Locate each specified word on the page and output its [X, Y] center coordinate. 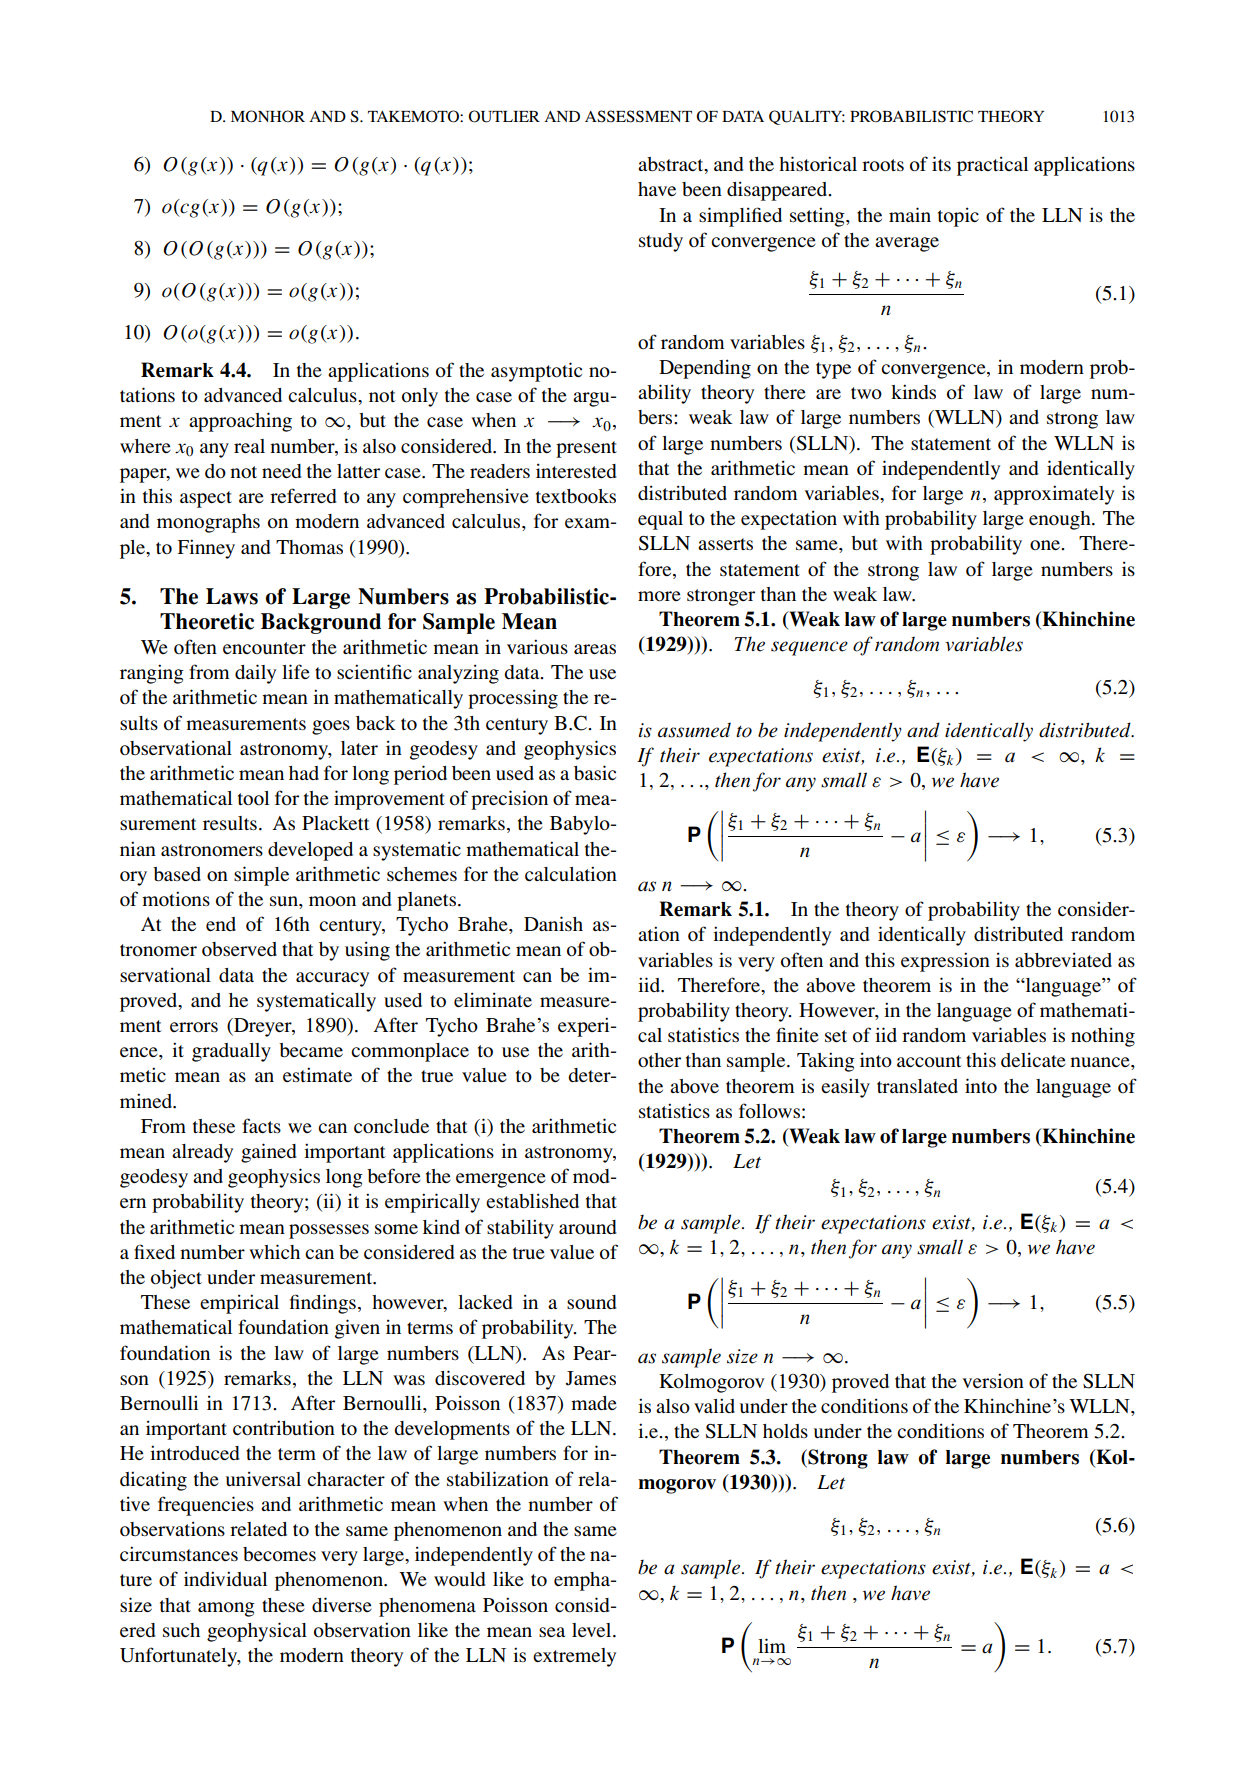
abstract [672, 165]
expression [945, 962]
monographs [208, 523]
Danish [553, 923]
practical [992, 166]
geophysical [257, 1632]
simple [261, 876]
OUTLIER [504, 116]
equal [660, 520]
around [588, 1227]
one [1046, 545]
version [993, 1380]
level [593, 1630]
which [274, 1251]
